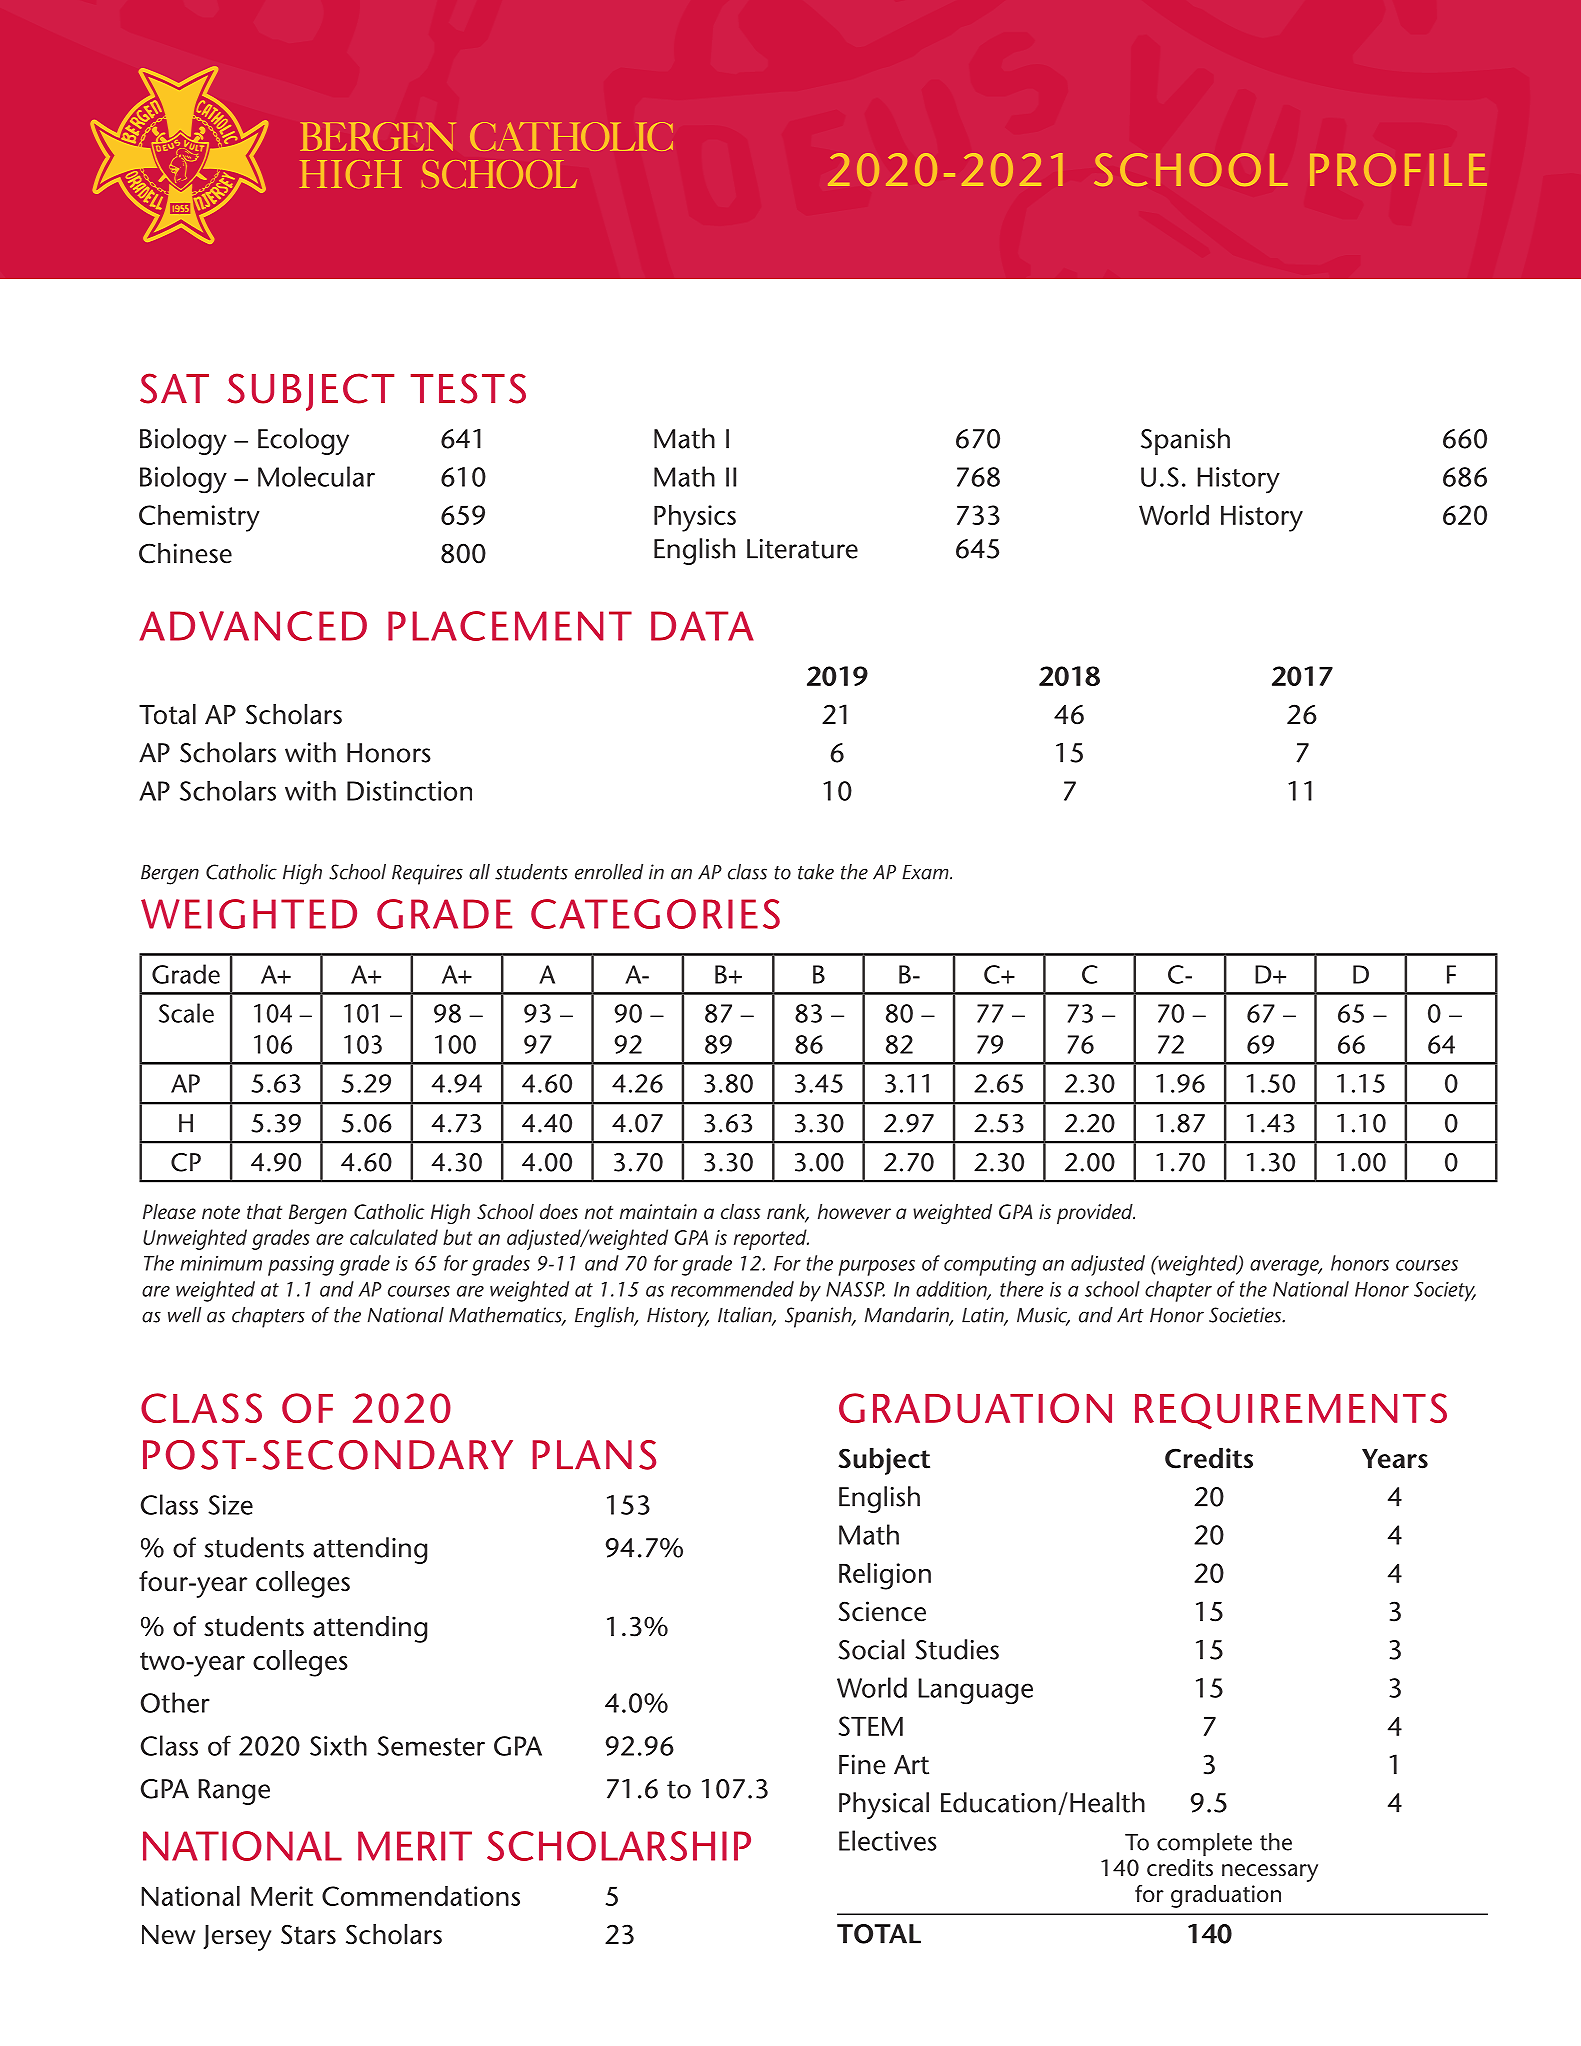  I want to click on Stars, so click(308, 1934).
